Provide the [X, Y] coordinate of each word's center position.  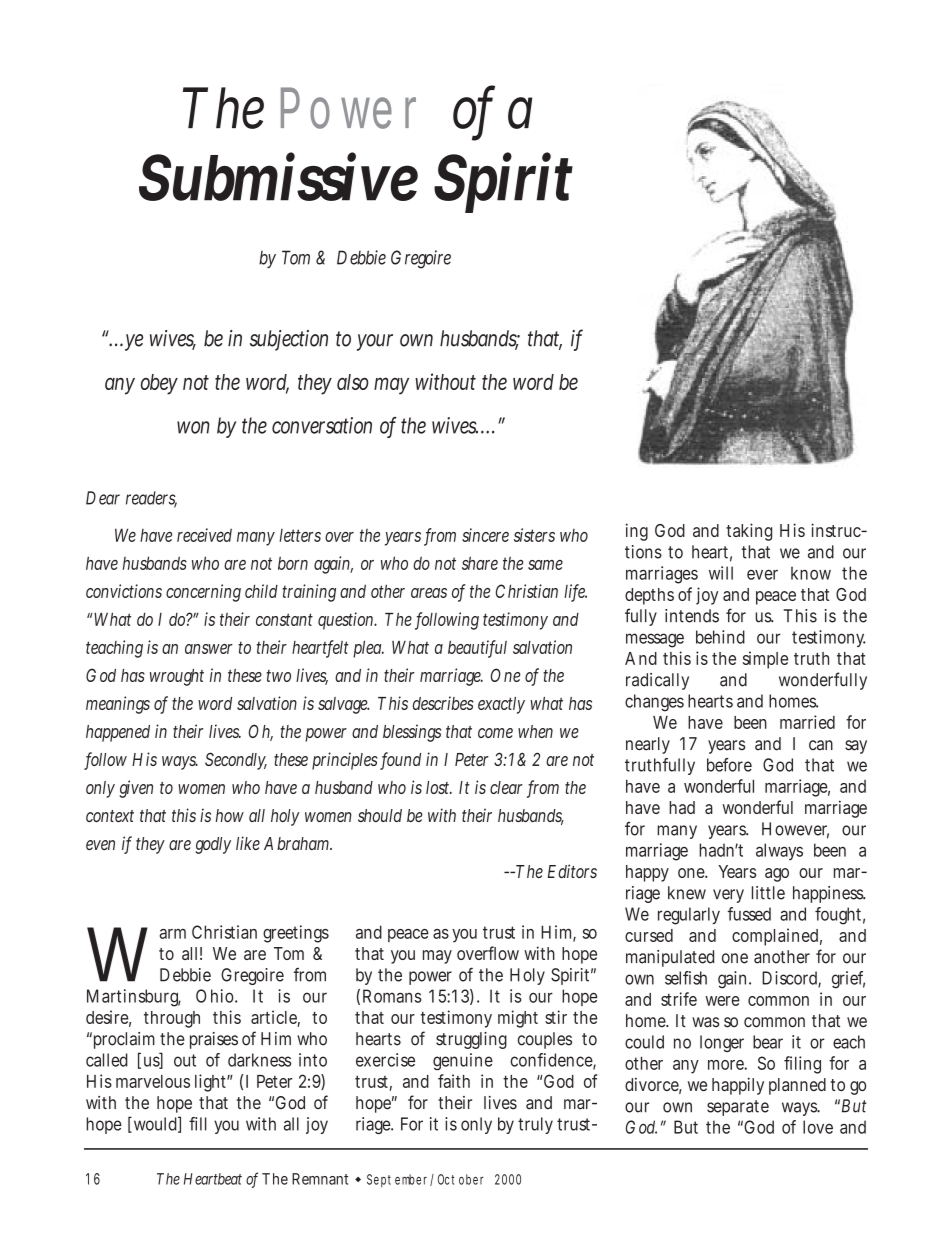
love [818, 1127]
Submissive [278, 176]
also [353, 382]
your [375, 342]
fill [198, 1124]
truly [535, 1125]
